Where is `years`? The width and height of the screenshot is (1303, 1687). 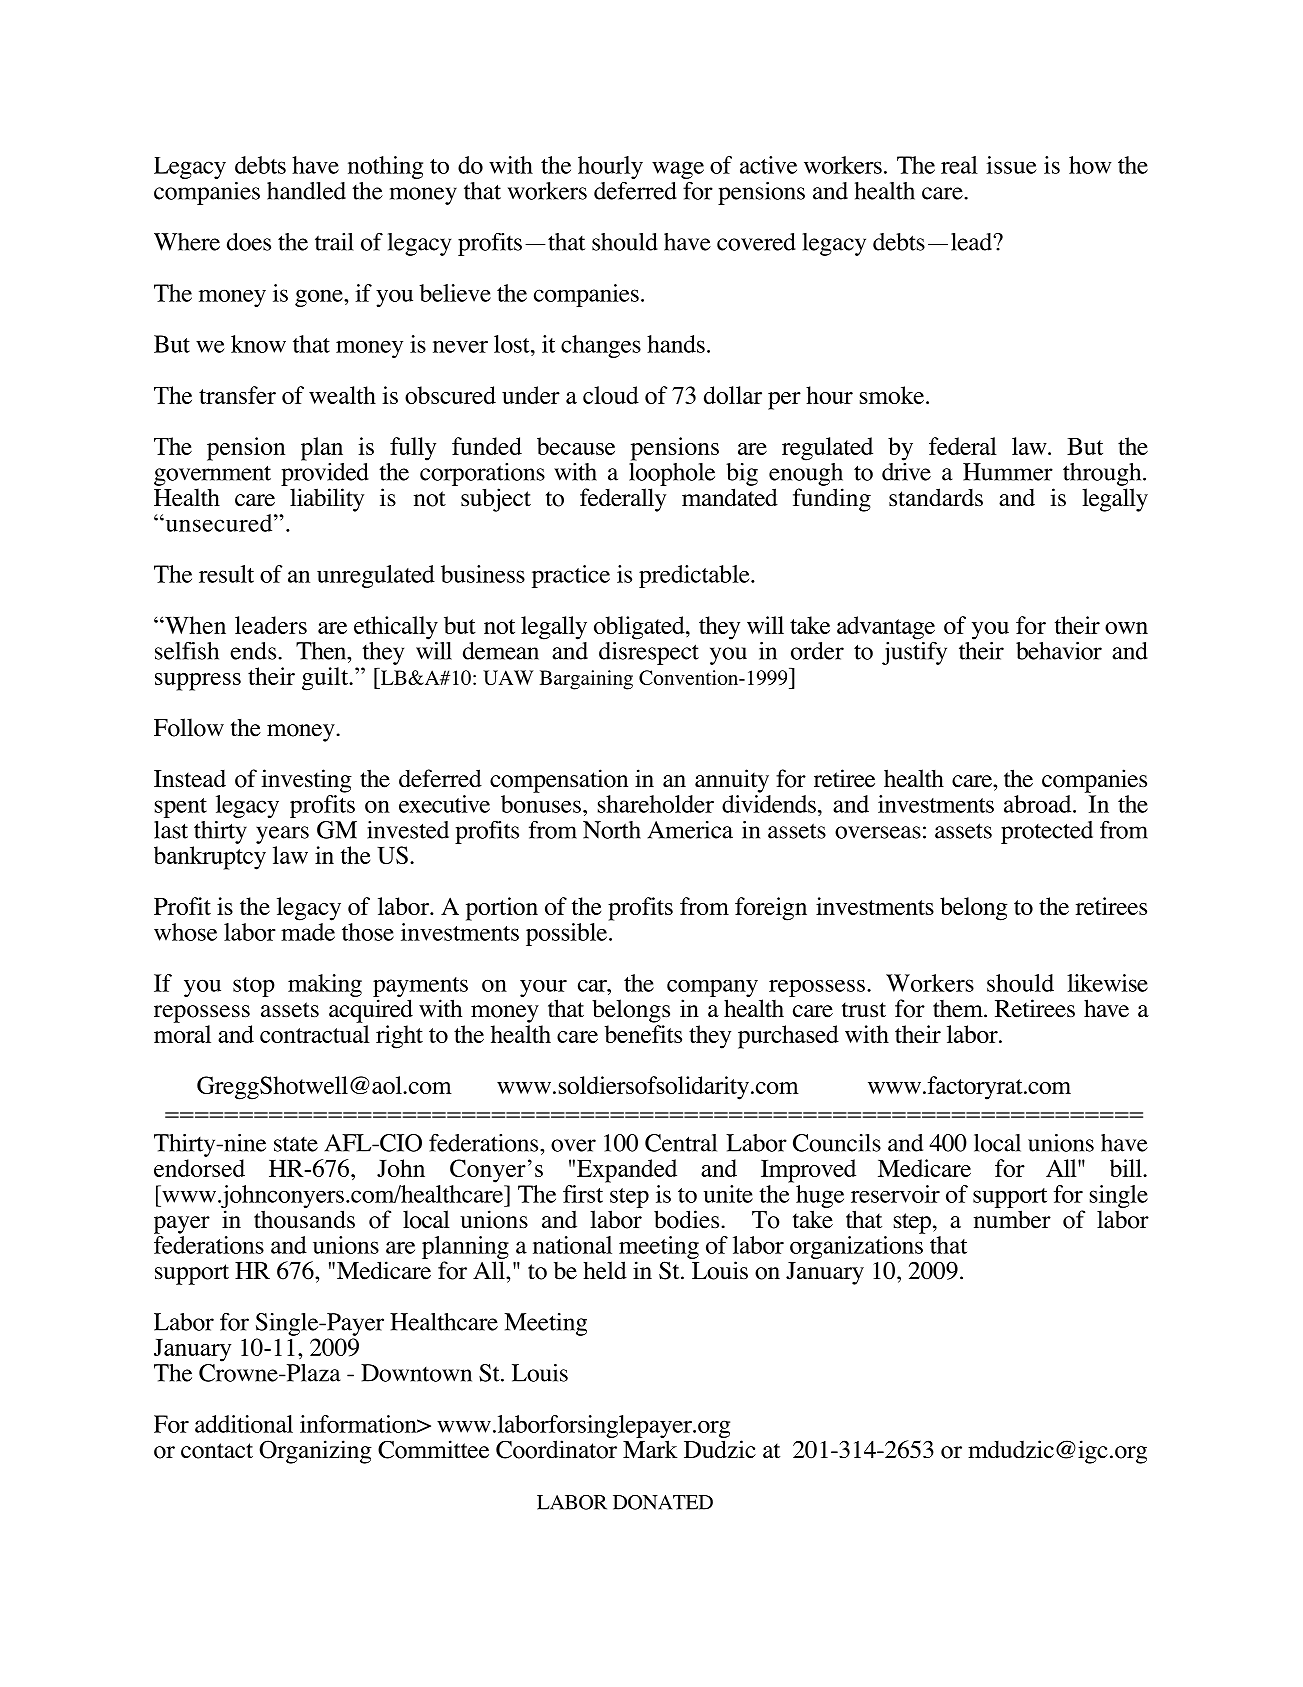
years is located at coordinates (282, 835).
